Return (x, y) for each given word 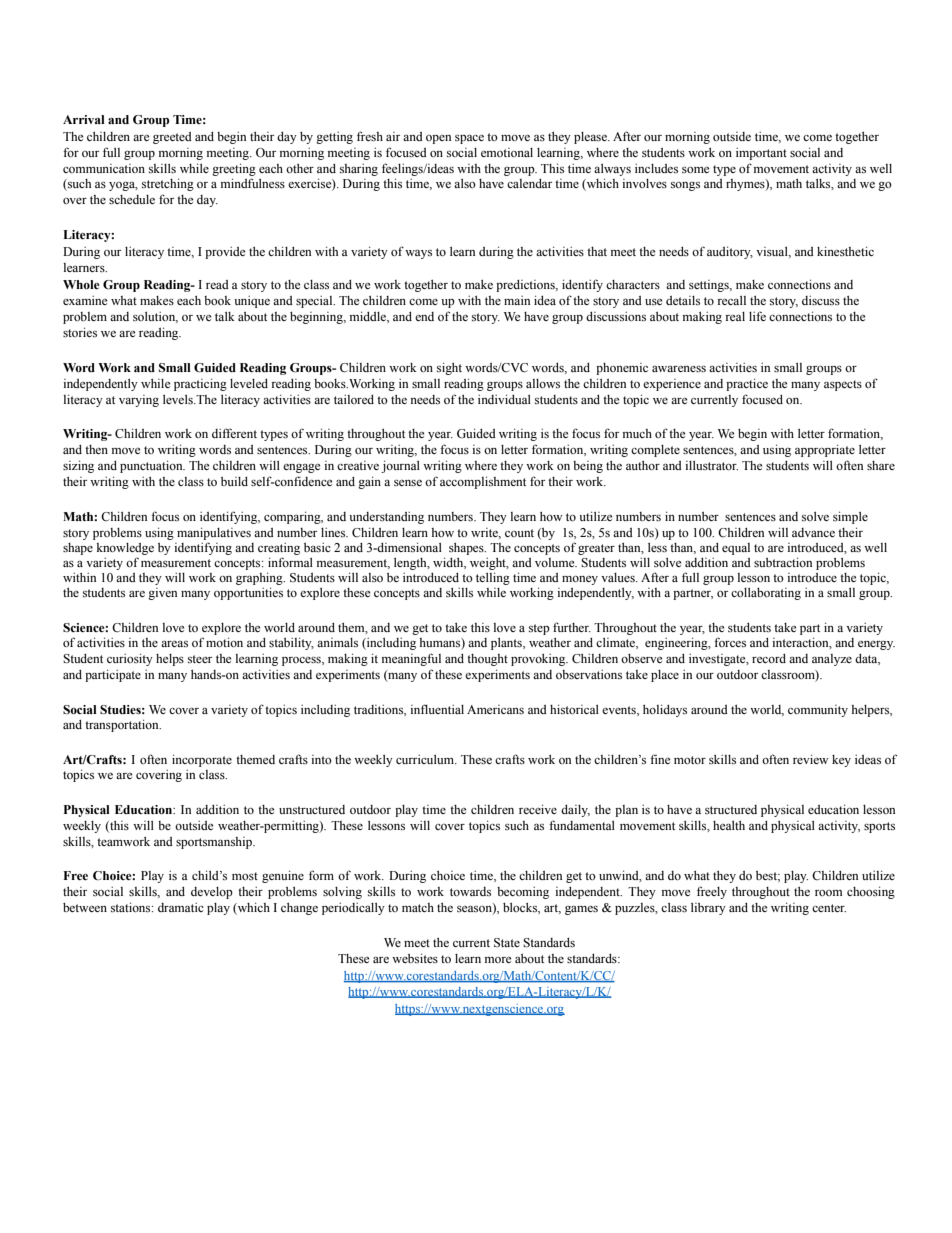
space (469, 139)
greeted (172, 138)
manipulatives (214, 533)
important (761, 154)
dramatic (181, 907)
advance (813, 532)
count (519, 533)
